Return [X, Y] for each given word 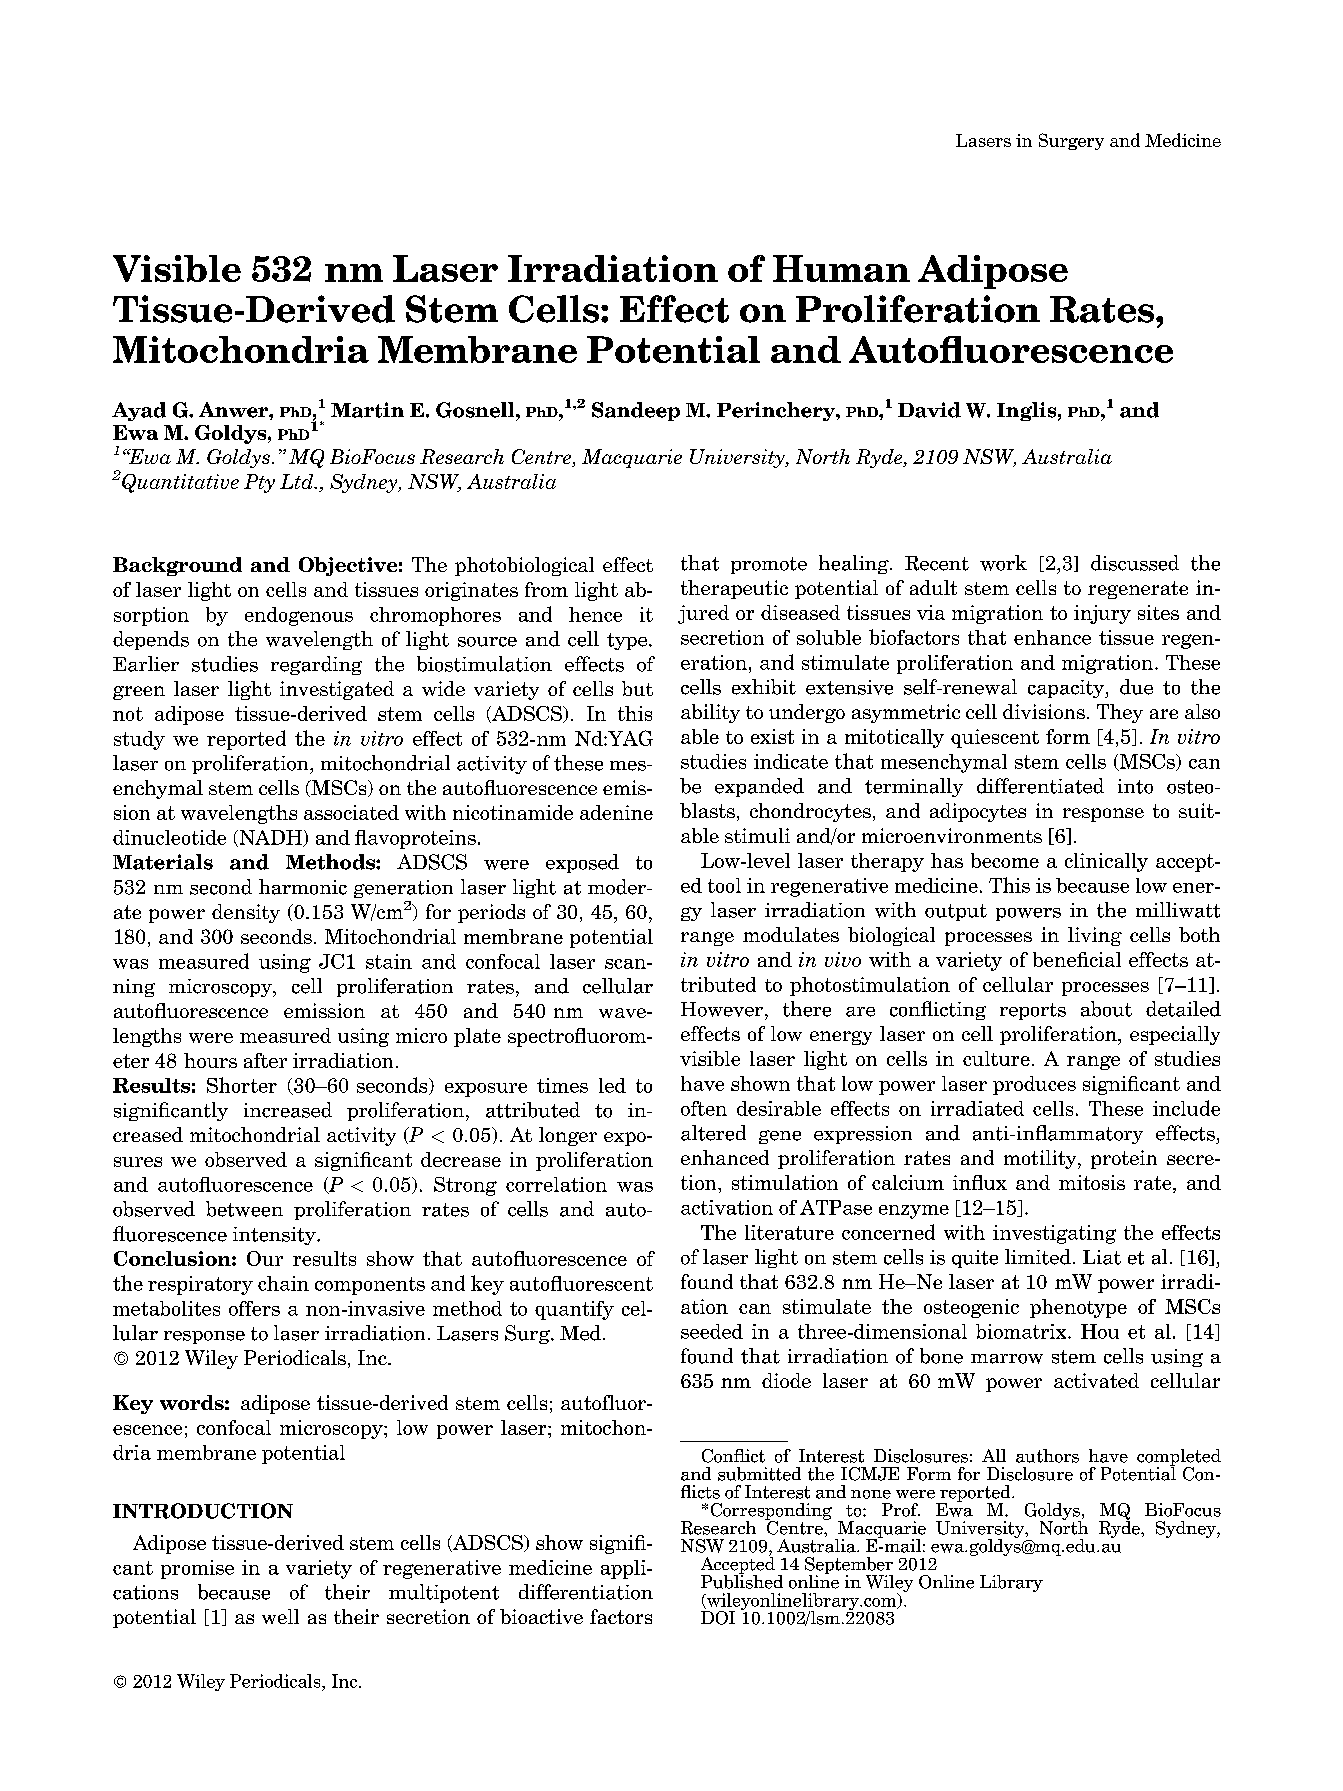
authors [1047, 1456]
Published [742, 1581]
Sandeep [636, 411]
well [280, 1616]
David [929, 410]
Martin [367, 410]
